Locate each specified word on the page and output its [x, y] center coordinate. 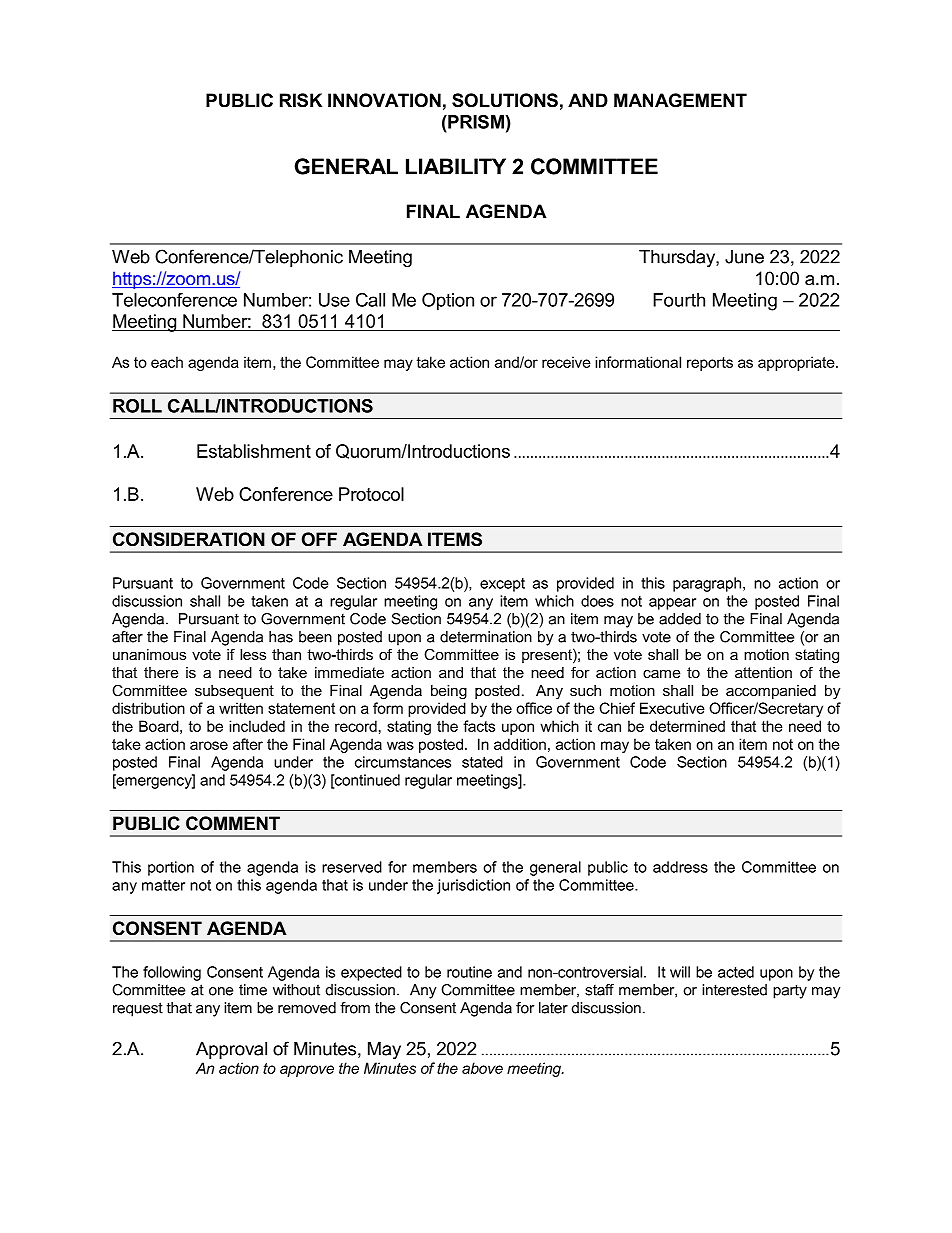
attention [763, 672]
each [167, 362]
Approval [231, 1050]
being [449, 692]
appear [672, 604]
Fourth [679, 300]
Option [448, 302]
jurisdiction [473, 886]
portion [171, 868]
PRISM [475, 122]
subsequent [234, 692]
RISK [301, 100]
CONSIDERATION [189, 539]
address [680, 867]
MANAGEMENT [680, 100]
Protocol [371, 494]
